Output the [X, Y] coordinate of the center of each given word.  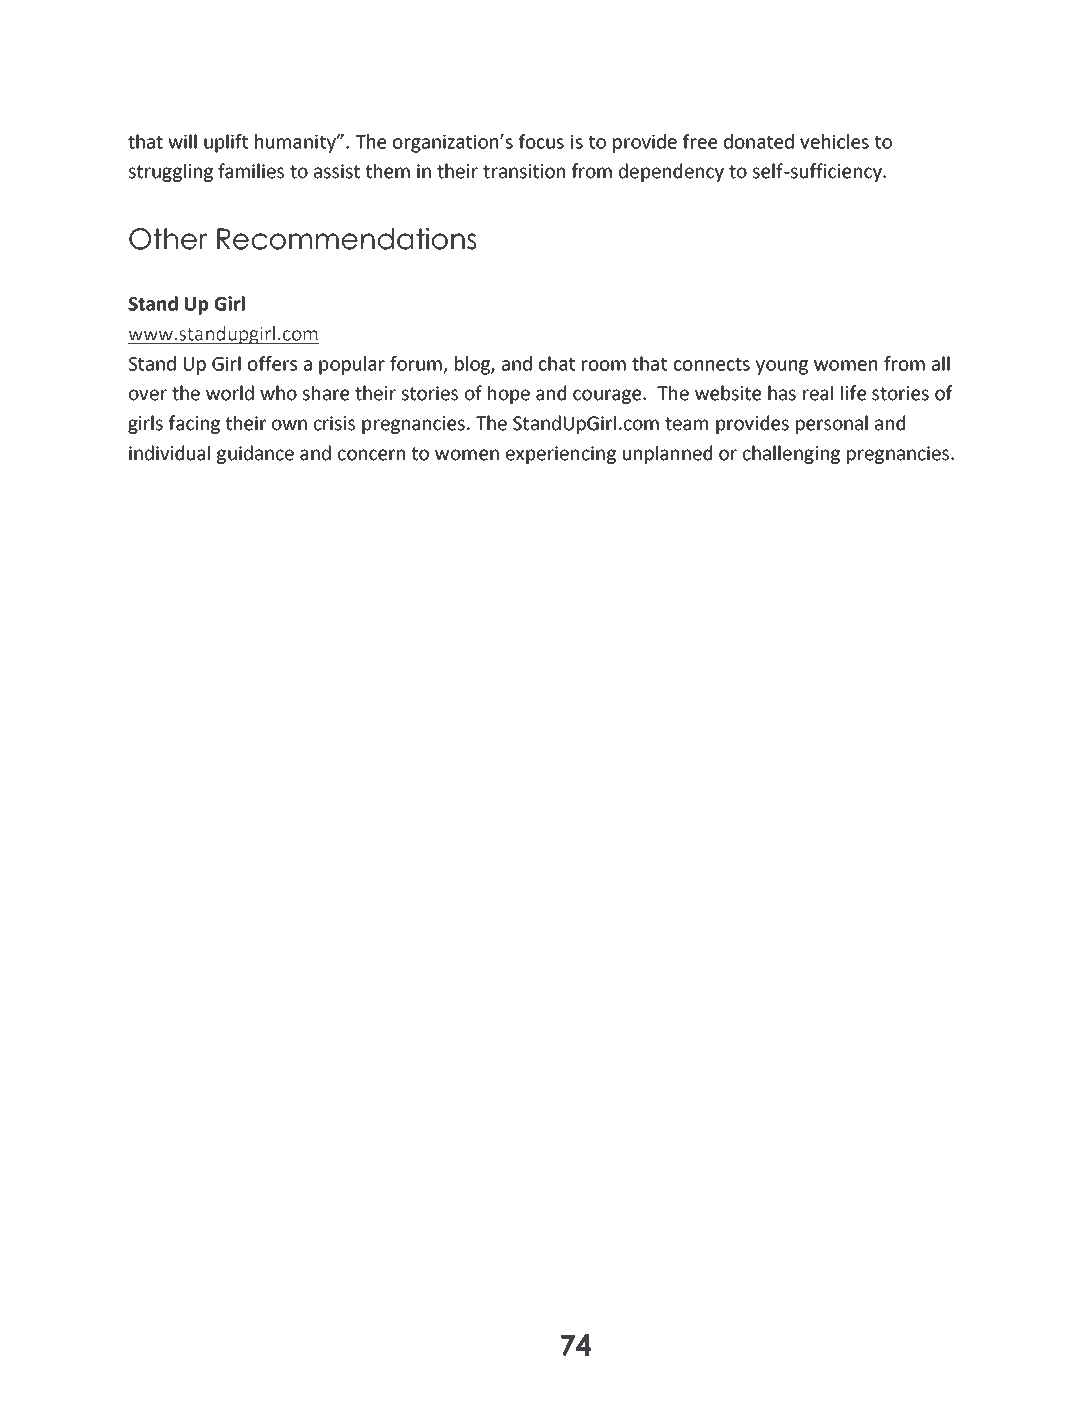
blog [473, 365]
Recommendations [347, 239]
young [782, 367]
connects [712, 364]
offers [272, 363]
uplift [226, 143]
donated [759, 141]
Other [168, 239]
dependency [671, 172]
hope [509, 394]
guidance [255, 454]
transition [524, 171]
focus [541, 141]
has [782, 393]
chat [557, 363]
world [230, 393]
